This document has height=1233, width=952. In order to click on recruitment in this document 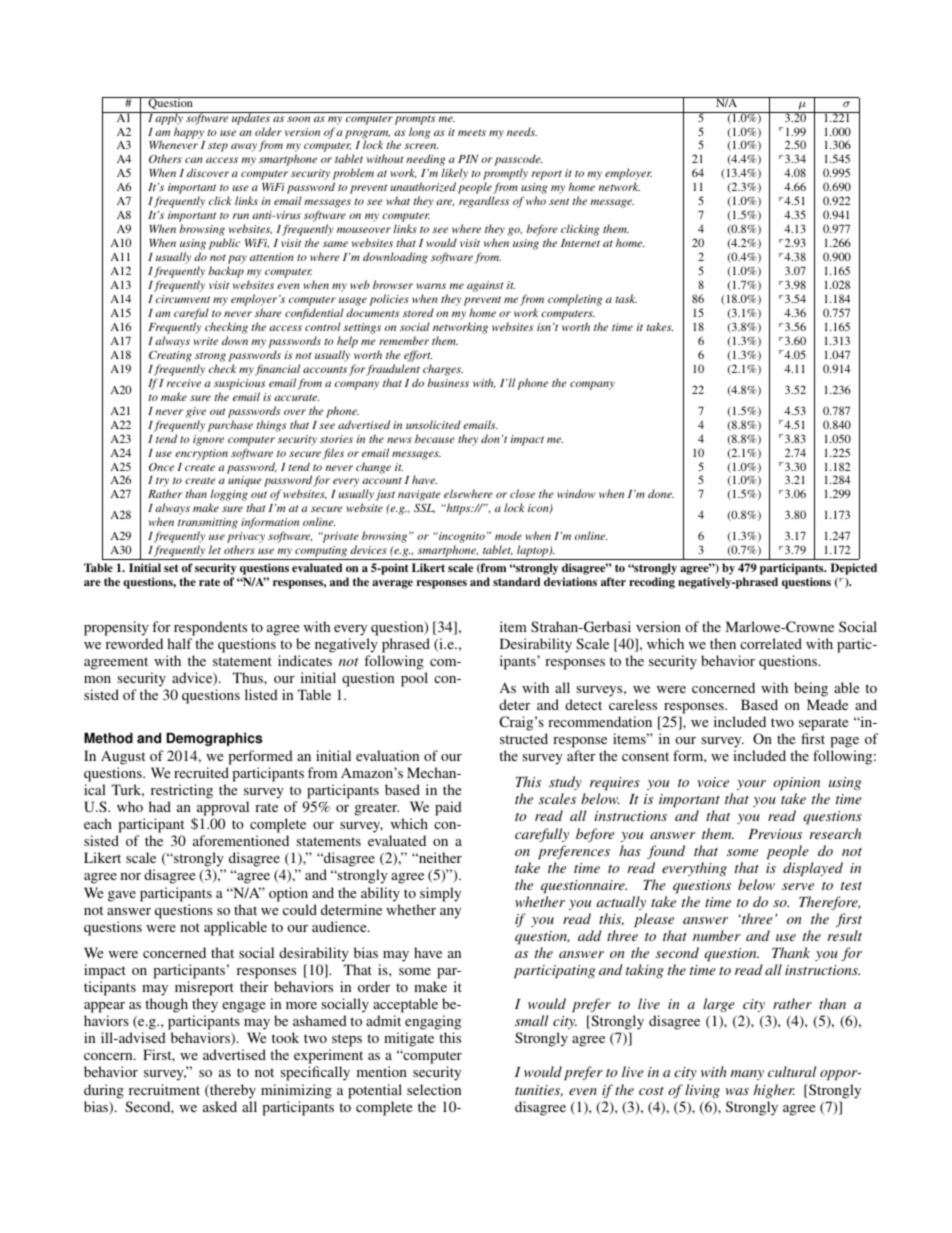, I will do `click(164, 1089)`.
